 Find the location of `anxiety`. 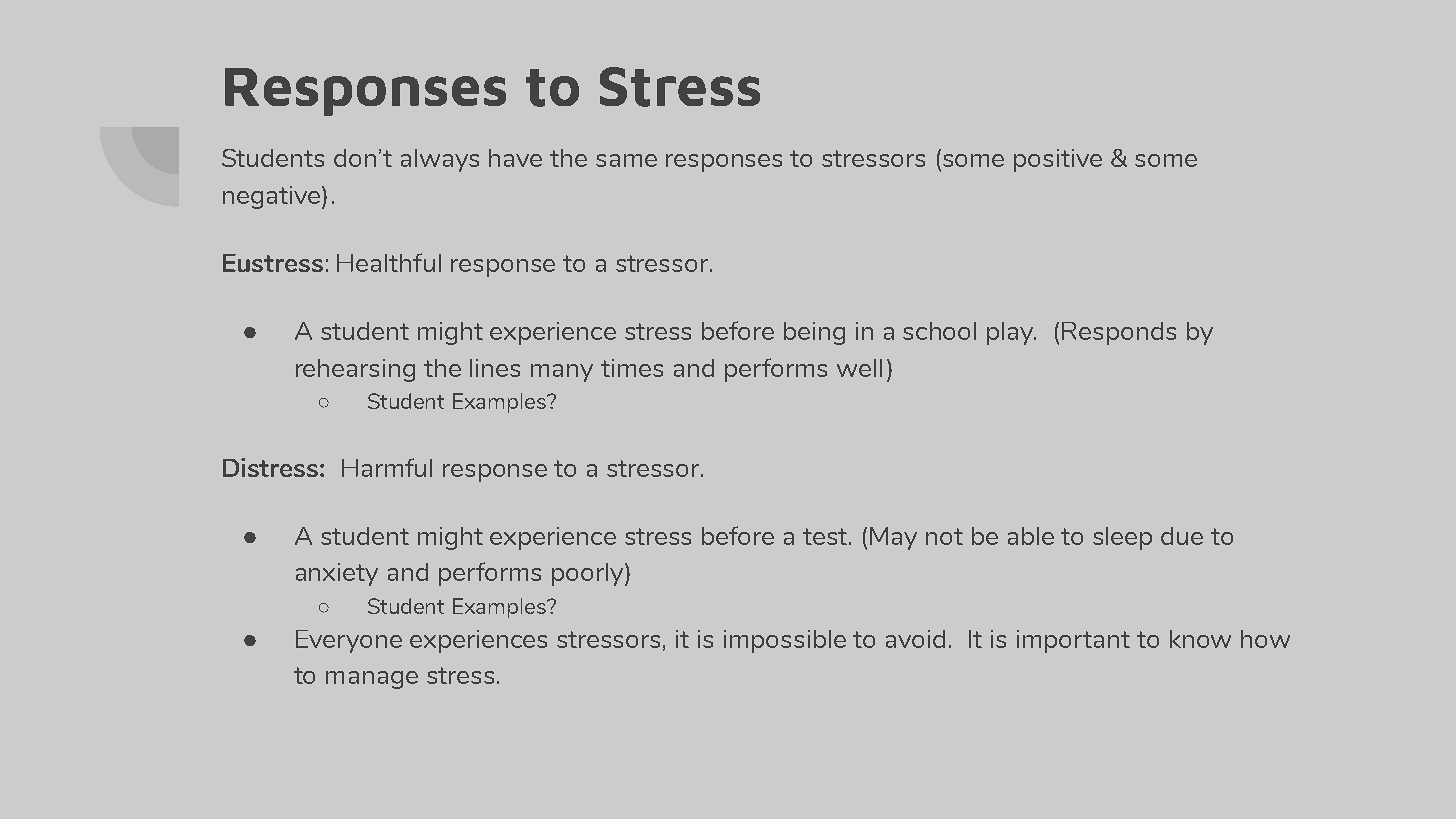

anxiety is located at coordinates (337, 574).
